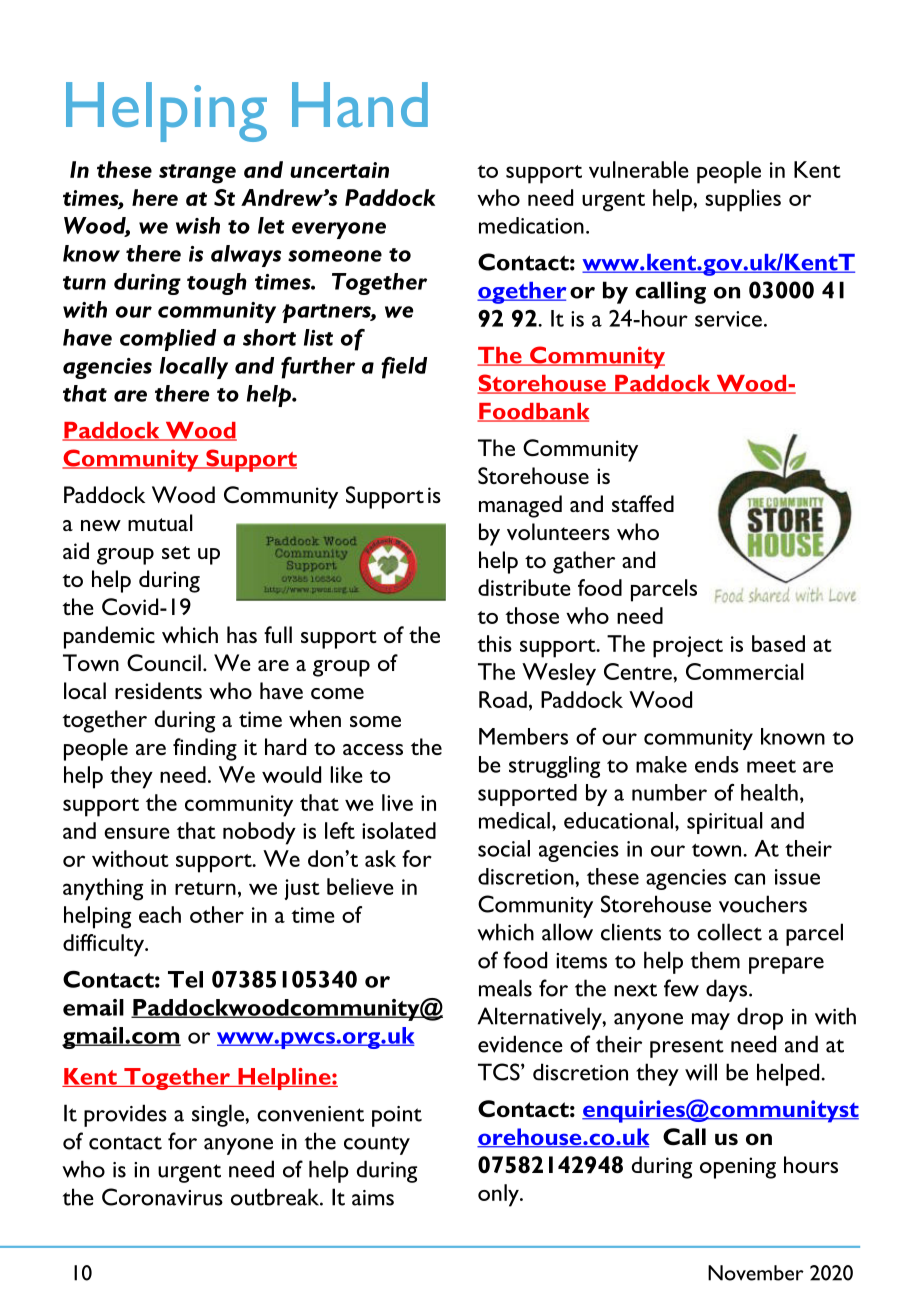  I want to click on Hand, so click(360, 104).
